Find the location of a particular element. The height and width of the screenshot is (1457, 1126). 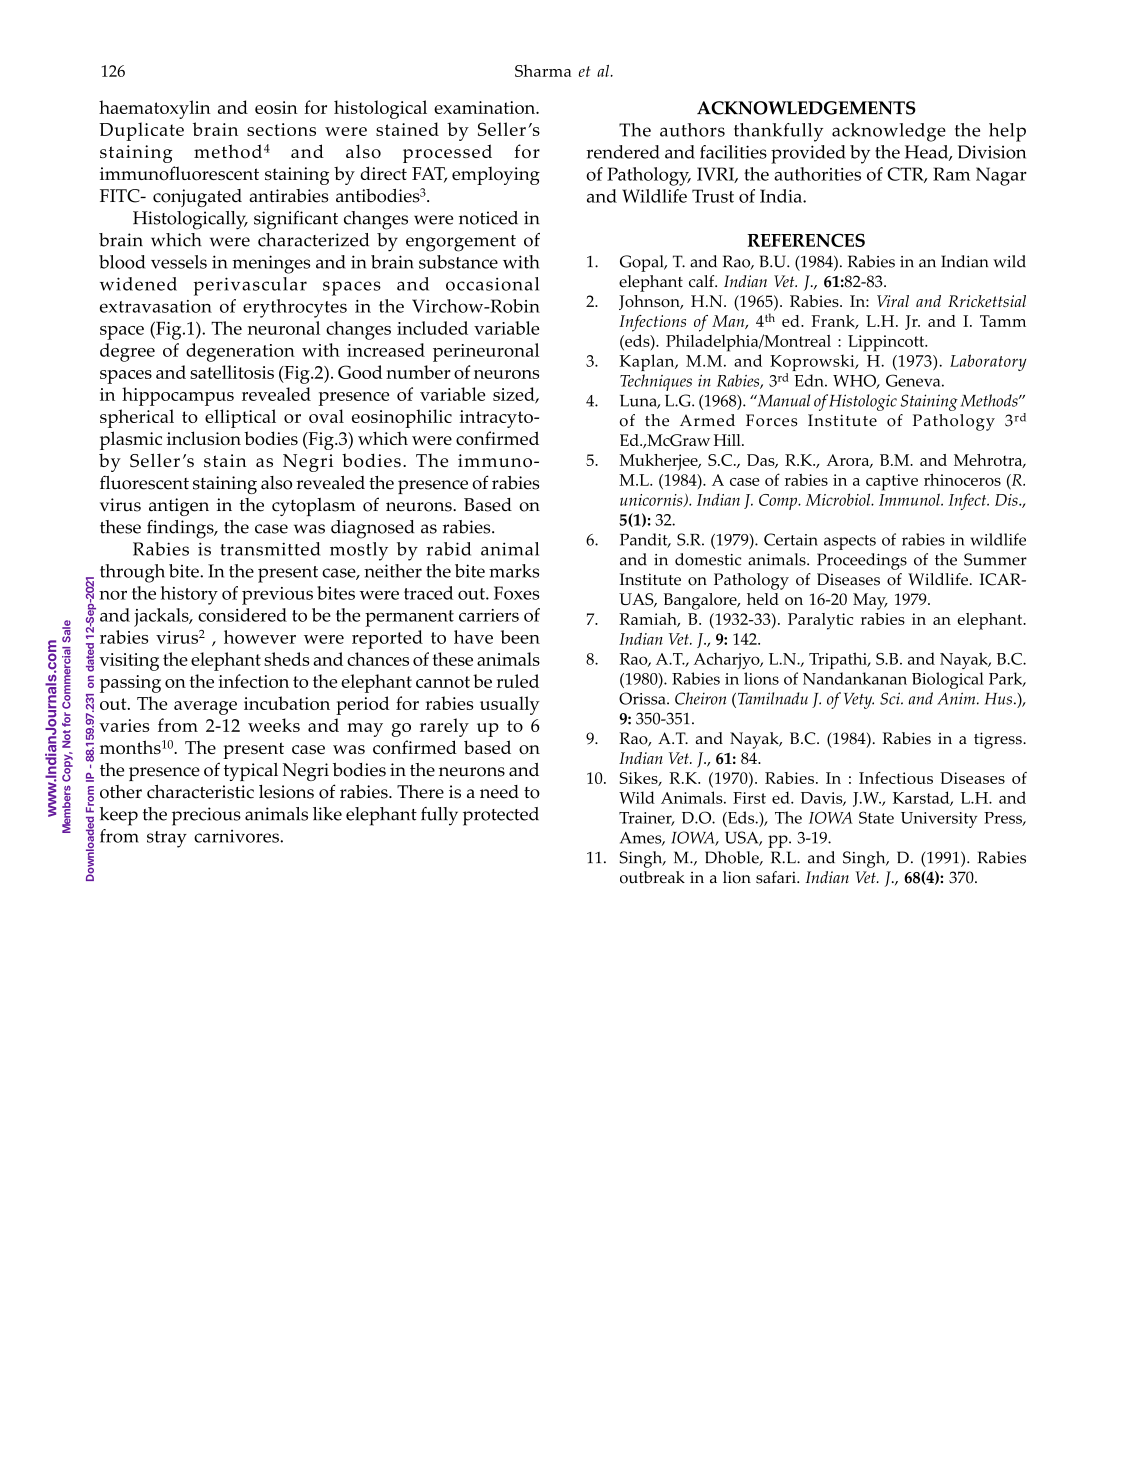

carnivores is located at coordinates (237, 836).
